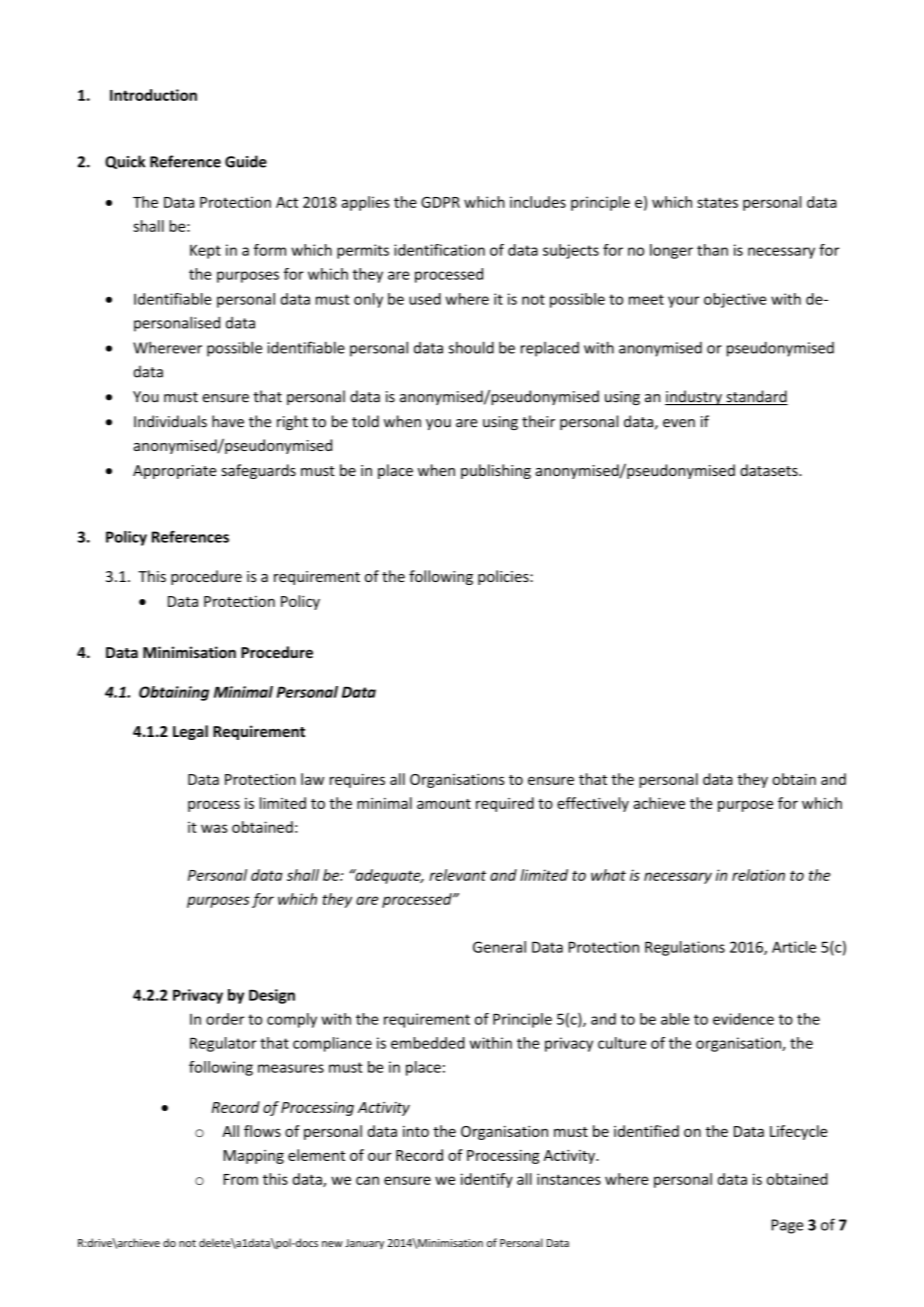  Describe the element at coordinates (471, 347) in the screenshot. I see `should` at that location.
